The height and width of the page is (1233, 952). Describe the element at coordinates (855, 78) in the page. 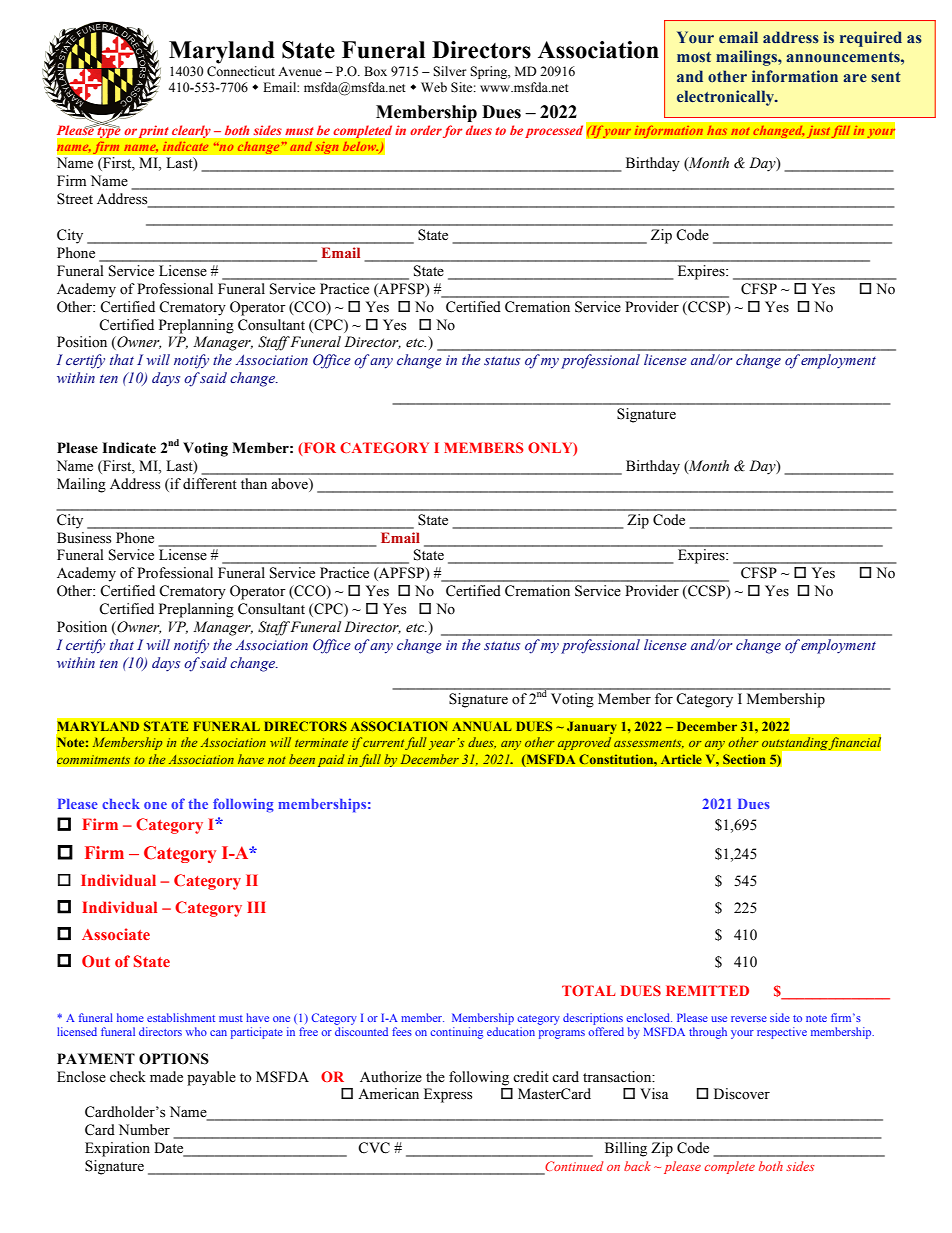

I see `are` at that location.
